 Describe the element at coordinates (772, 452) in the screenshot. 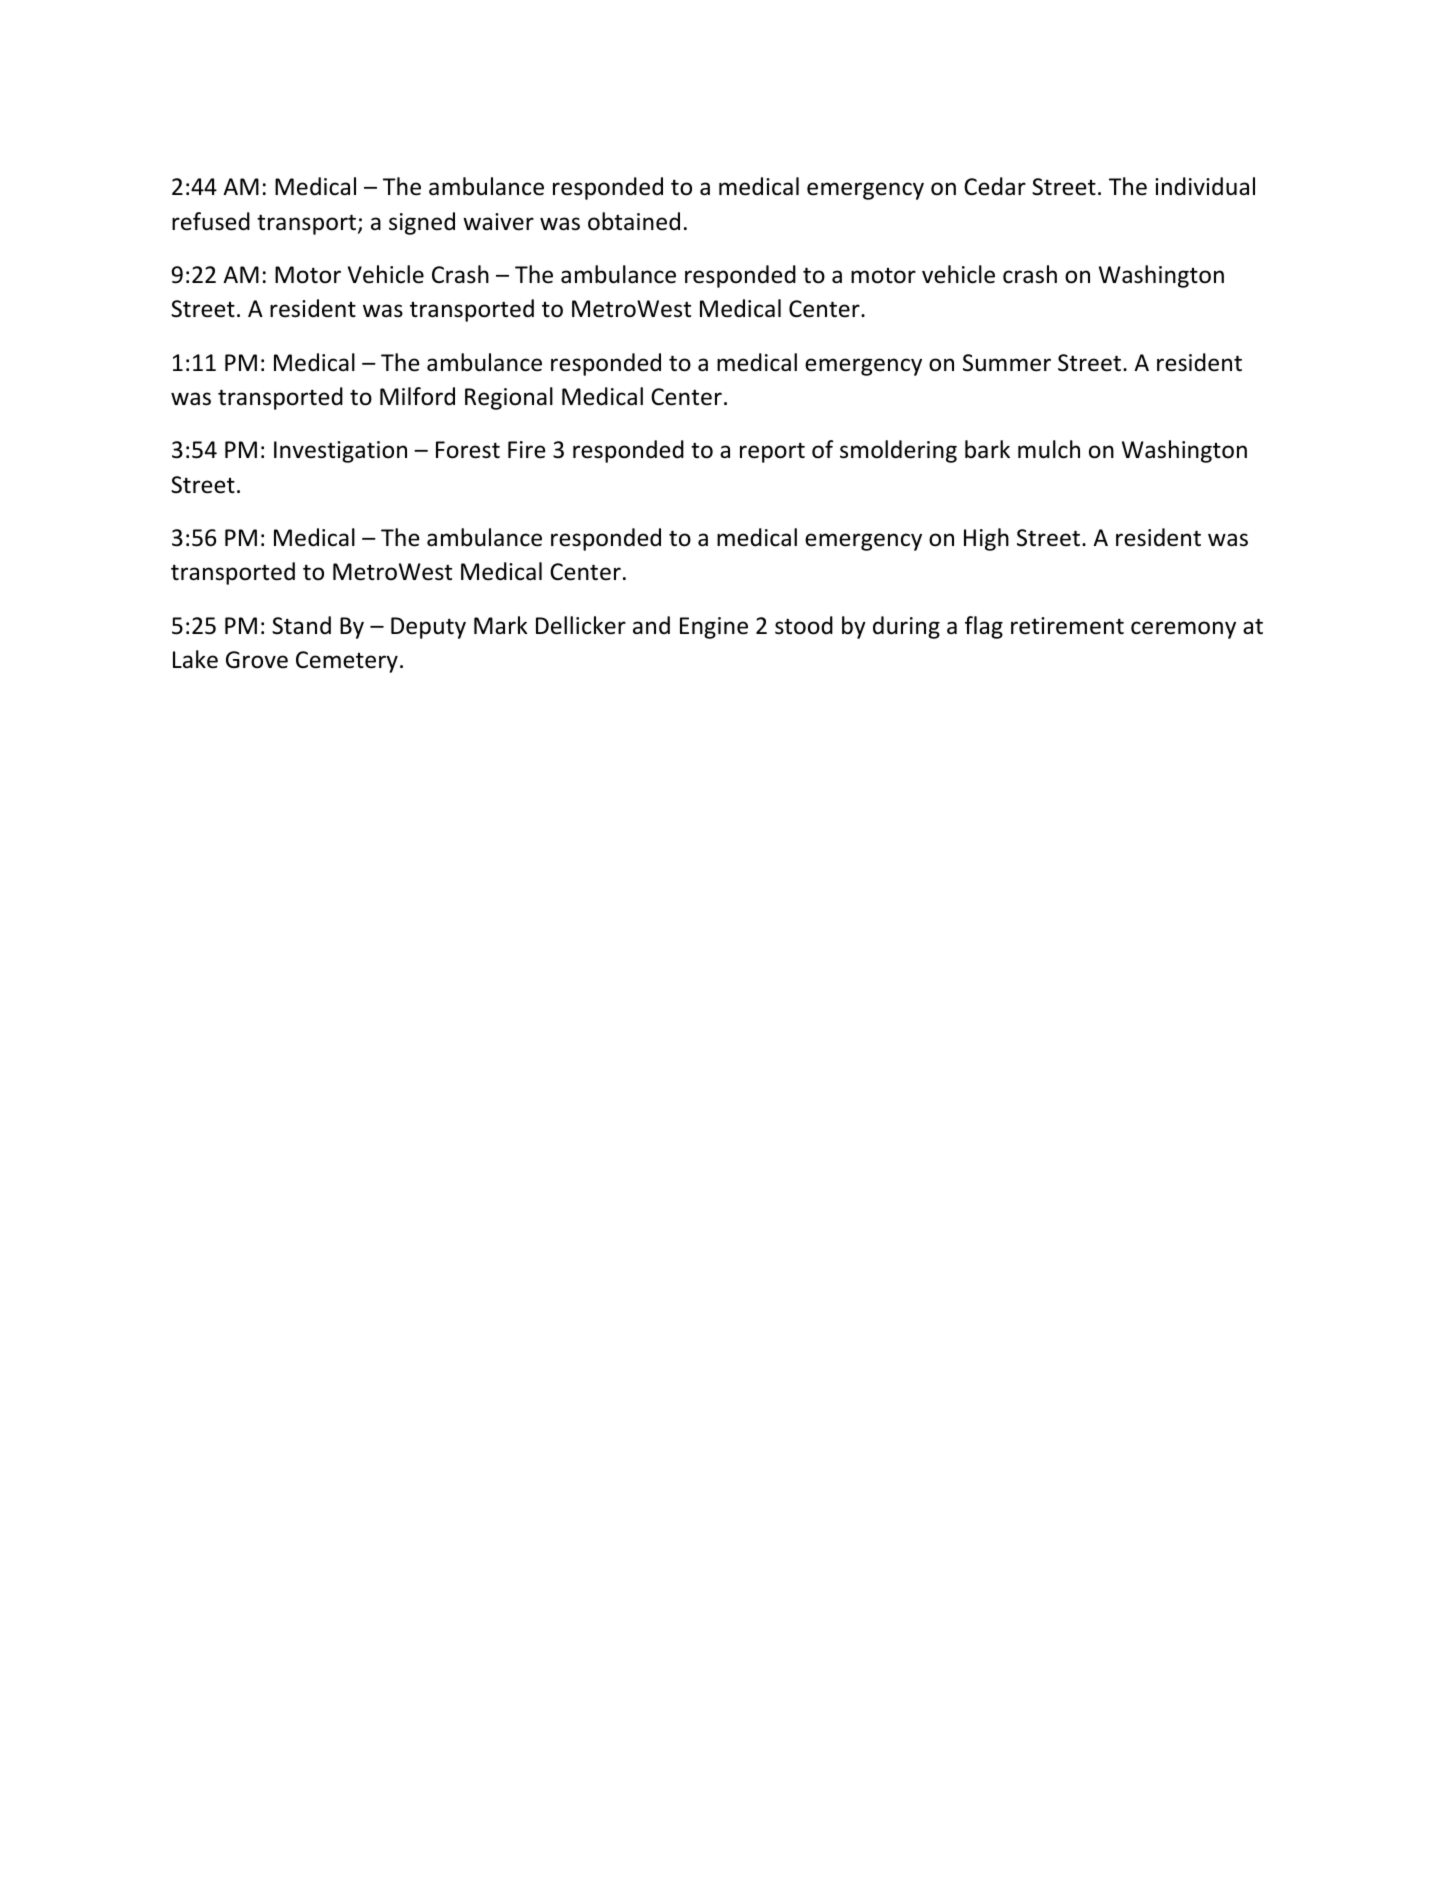

I see `report` at that location.
